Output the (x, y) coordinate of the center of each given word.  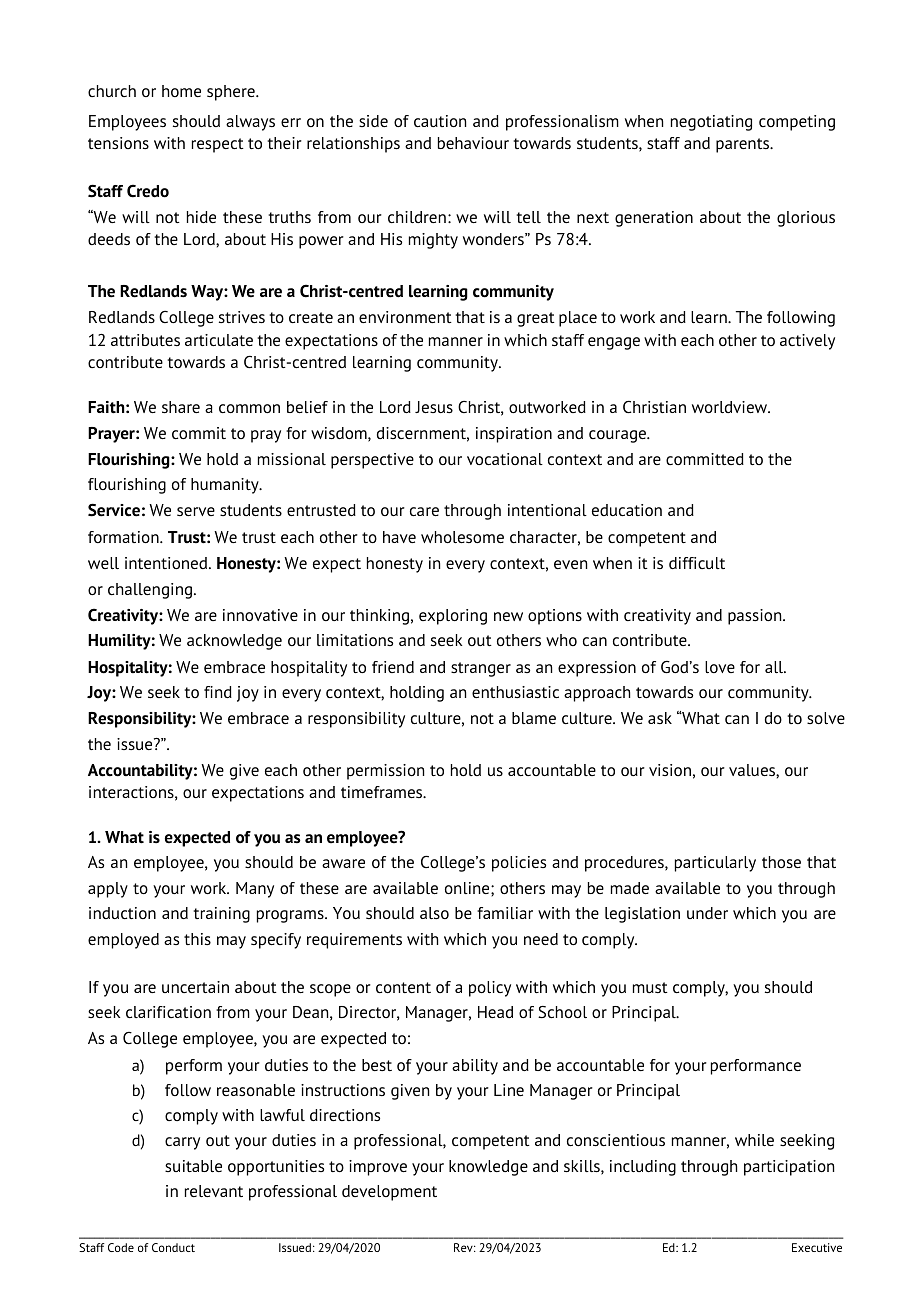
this (197, 939)
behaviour (473, 143)
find (218, 692)
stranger (481, 669)
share (181, 407)
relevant (214, 1191)
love (720, 667)
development (389, 1193)
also (434, 913)
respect (218, 145)
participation (789, 1168)
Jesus (434, 407)
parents (744, 145)
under (707, 913)
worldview (731, 407)
